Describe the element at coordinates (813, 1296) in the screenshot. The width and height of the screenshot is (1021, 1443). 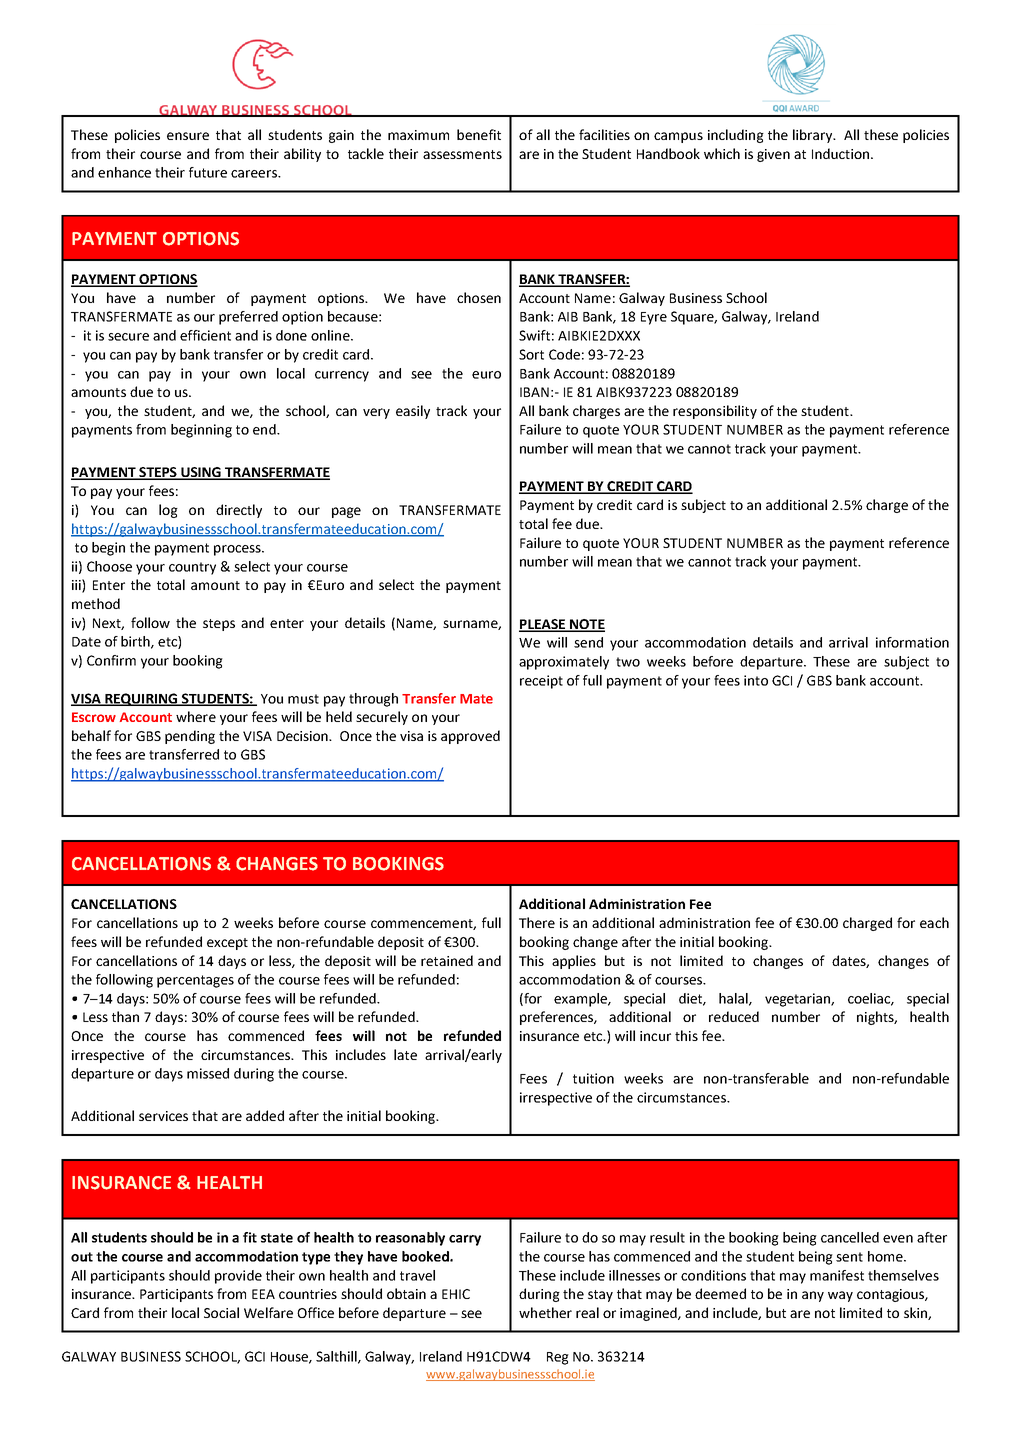
I see `any` at that location.
